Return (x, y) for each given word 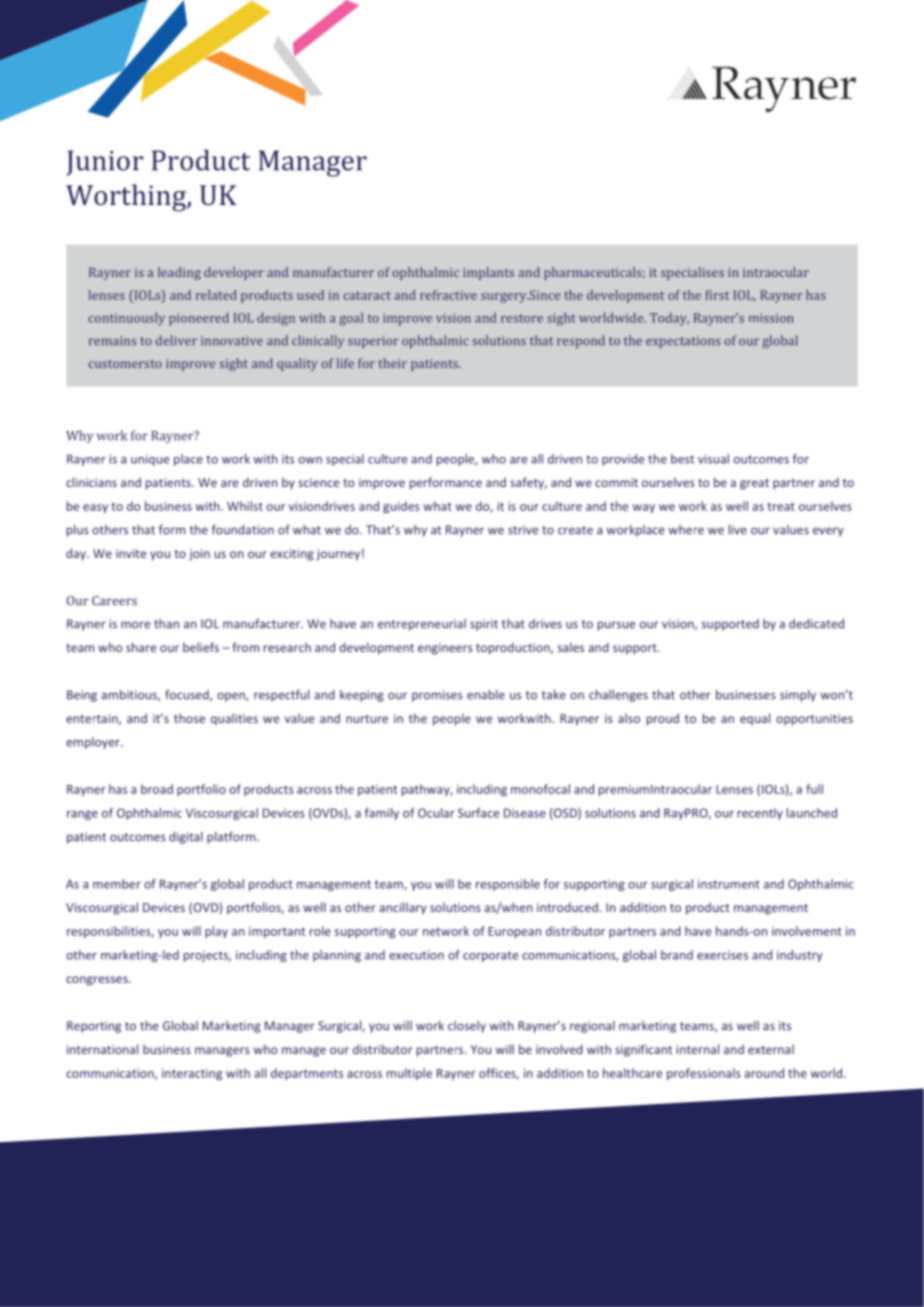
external (771, 1049)
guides (401, 507)
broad (157, 789)
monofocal (540, 789)
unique (150, 460)
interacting (192, 1074)
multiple (409, 1074)
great (754, 484)
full (814, 789)
